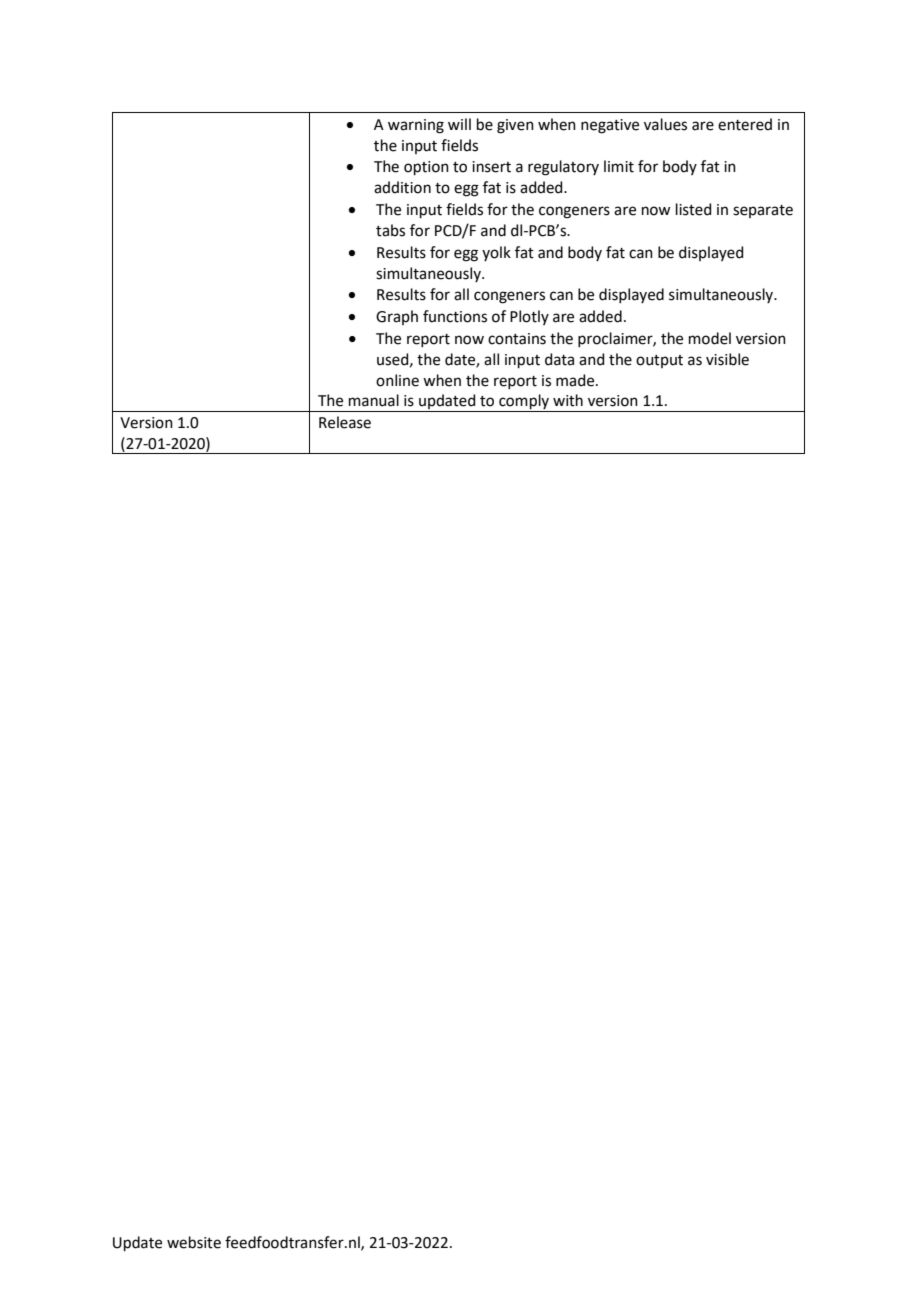 This screenshot has height=1308, width=924. I want to click on website, so click(194, 1242).
